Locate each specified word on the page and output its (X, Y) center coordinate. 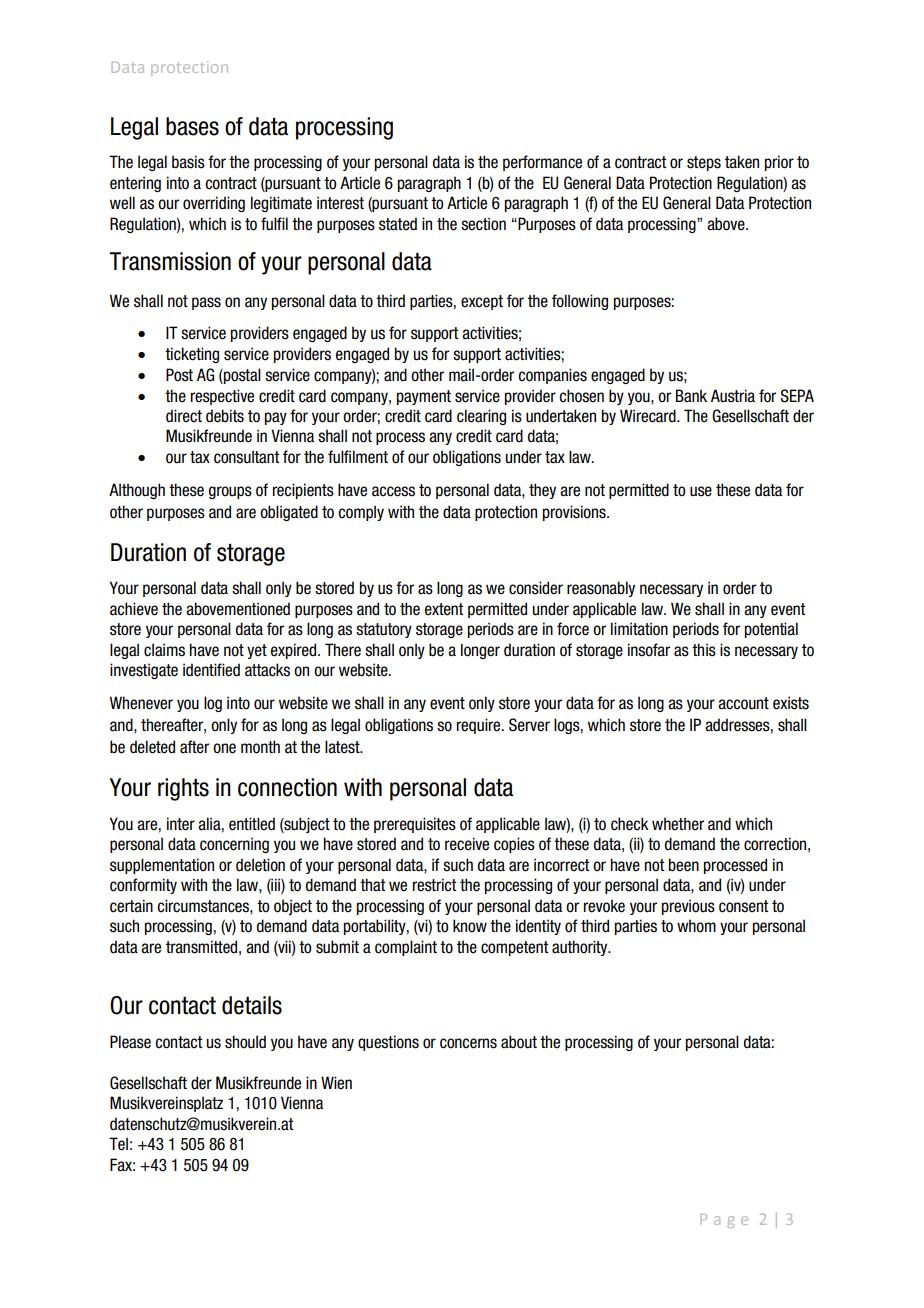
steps (704, 163)
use (701, 491)
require (480, 726)
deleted (152, 747)
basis (188, 162)
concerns (468, 1043)
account (743, 703)
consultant (246, 457)
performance (542, 163)
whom (696, 926)
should (245, 1042)
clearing (481, 417)
